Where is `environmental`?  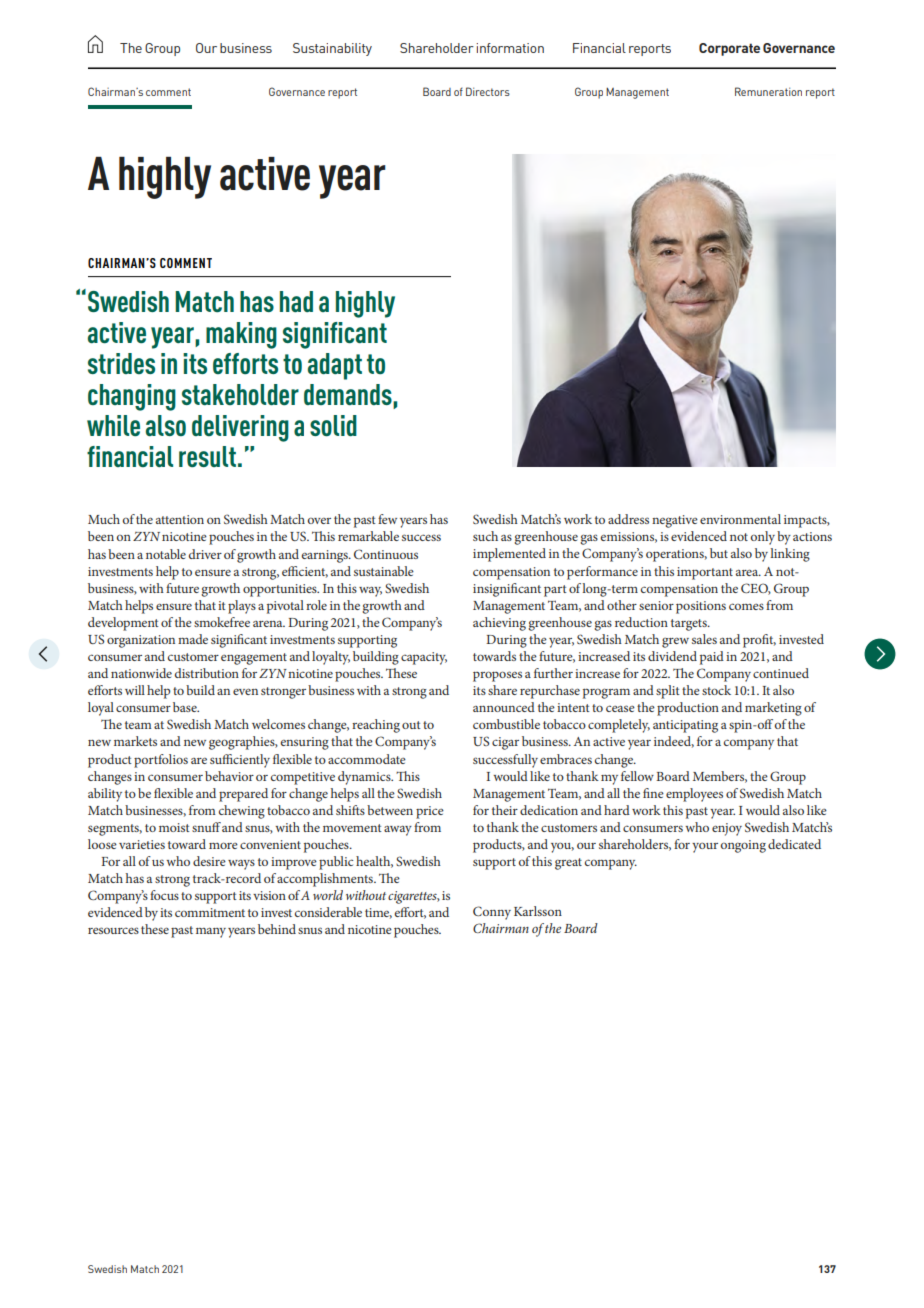 environmental is located at coordinates (740, 519).
